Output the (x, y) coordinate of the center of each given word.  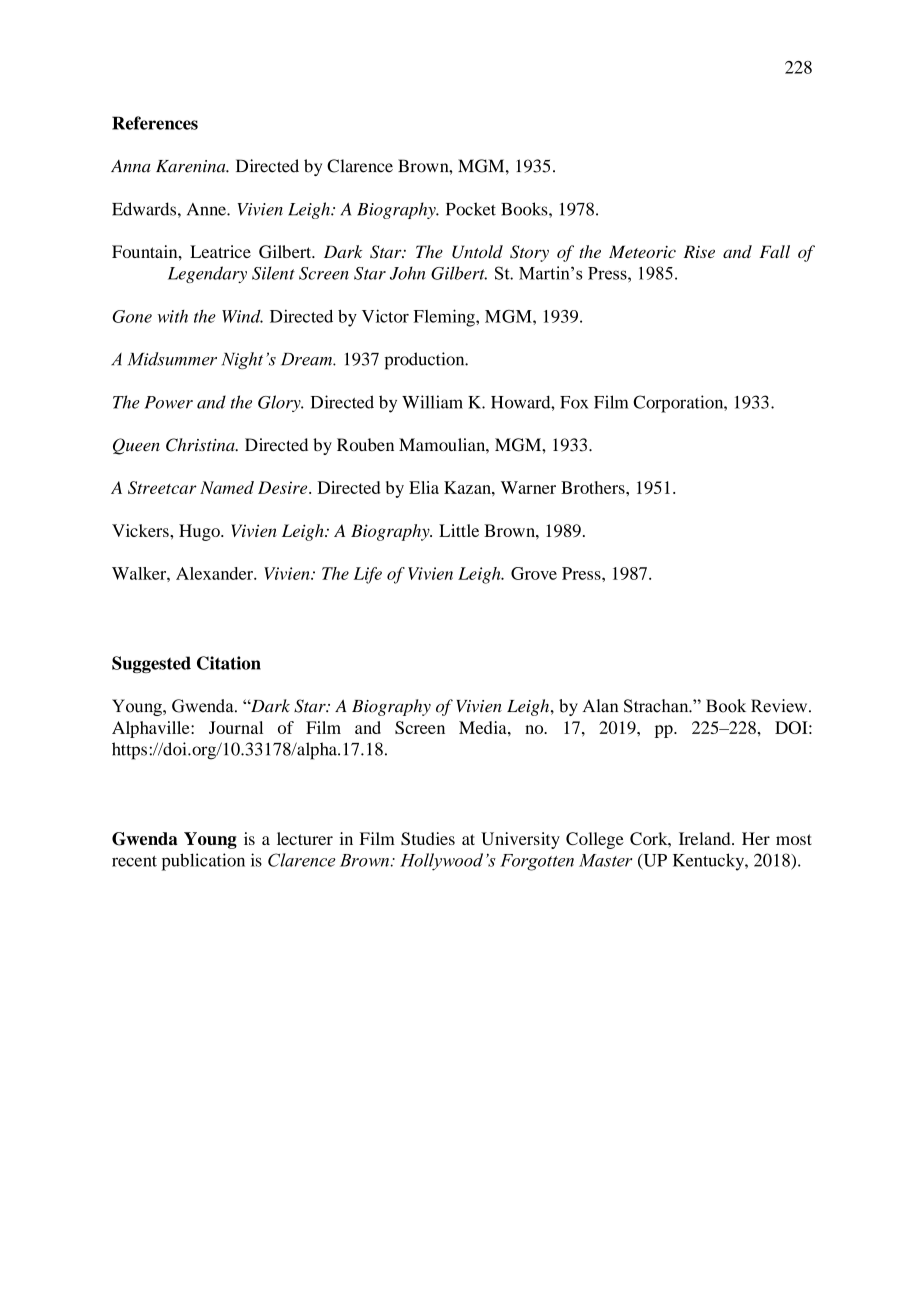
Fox (574, 402)
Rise (699, 251)
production (426, 361)
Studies (428, 838)
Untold (477, 252)
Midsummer (172, 359)
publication (203, 862)
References (155, 123)
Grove (534, 573)
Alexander (215, 573)
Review (780, 706)
